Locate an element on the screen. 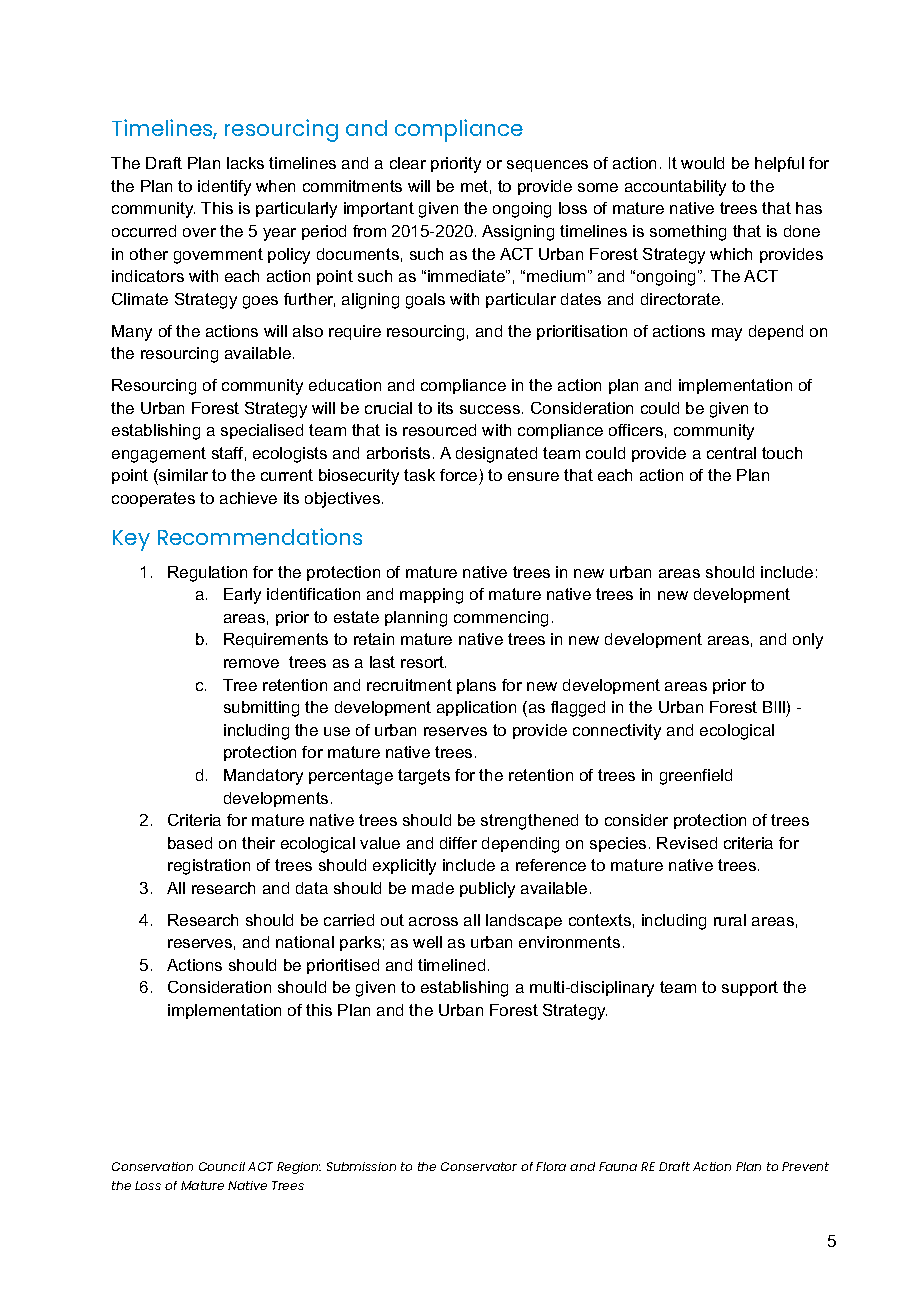 This screenshot has height=1307, width=924. Council is located at coordinates (222, 1166).
